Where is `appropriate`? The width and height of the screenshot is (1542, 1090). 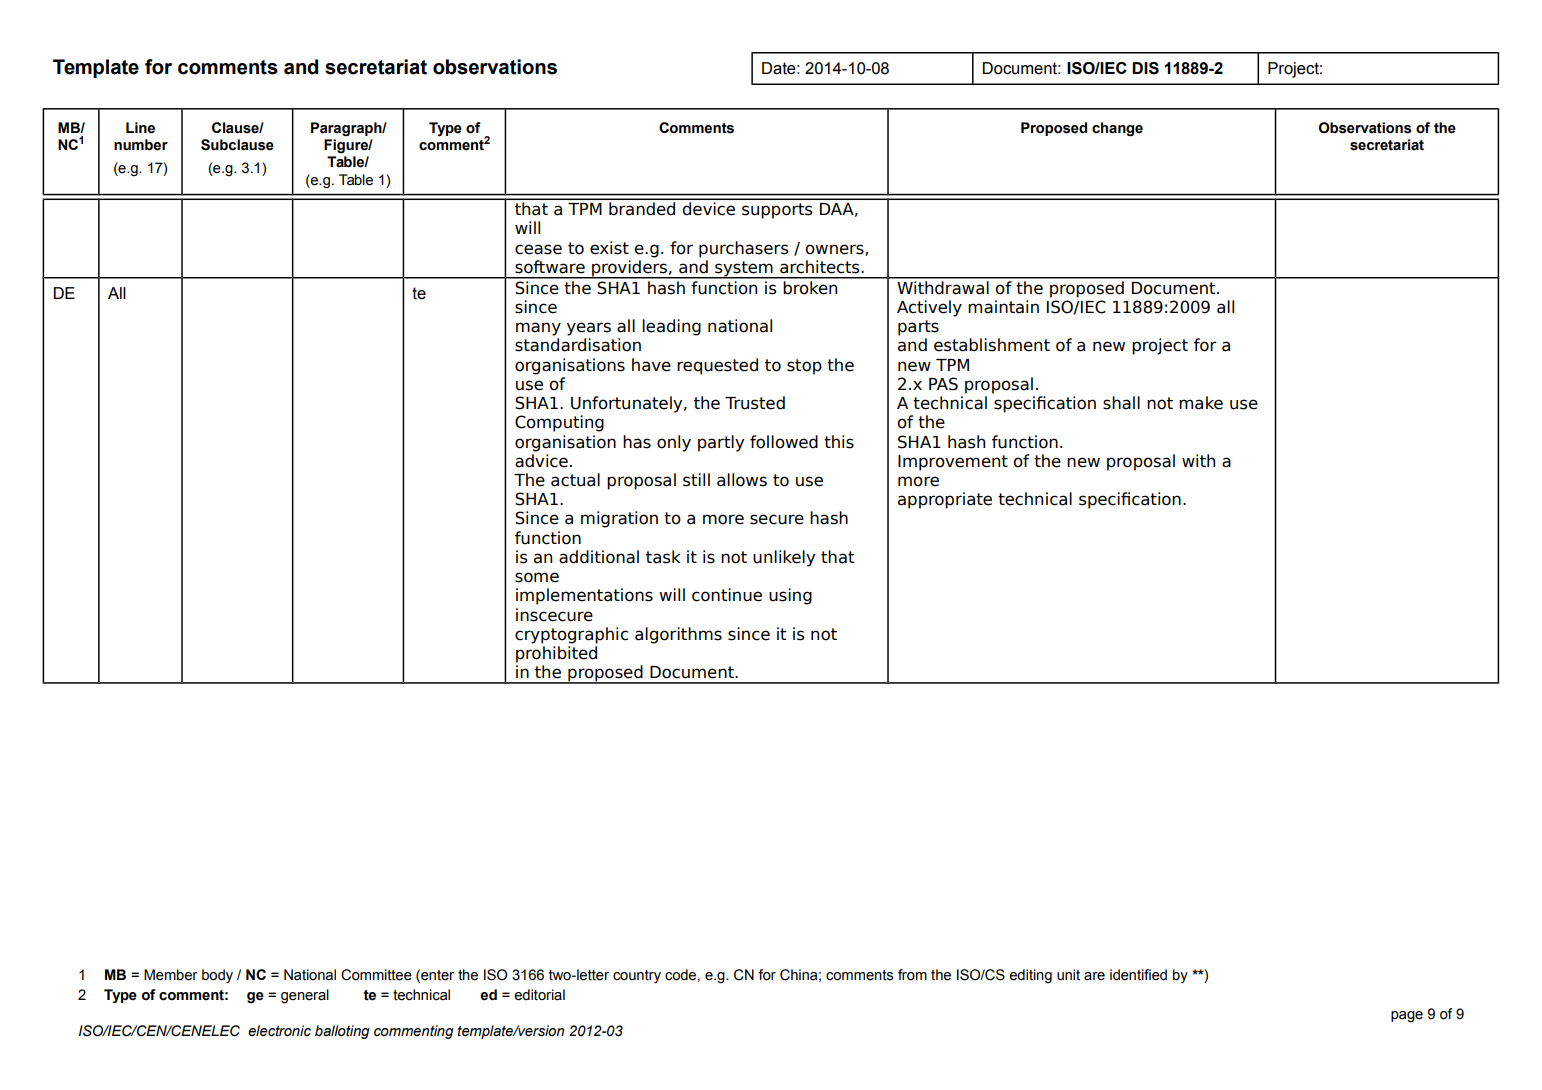
appropriate is located at coordinates (945, 500).
